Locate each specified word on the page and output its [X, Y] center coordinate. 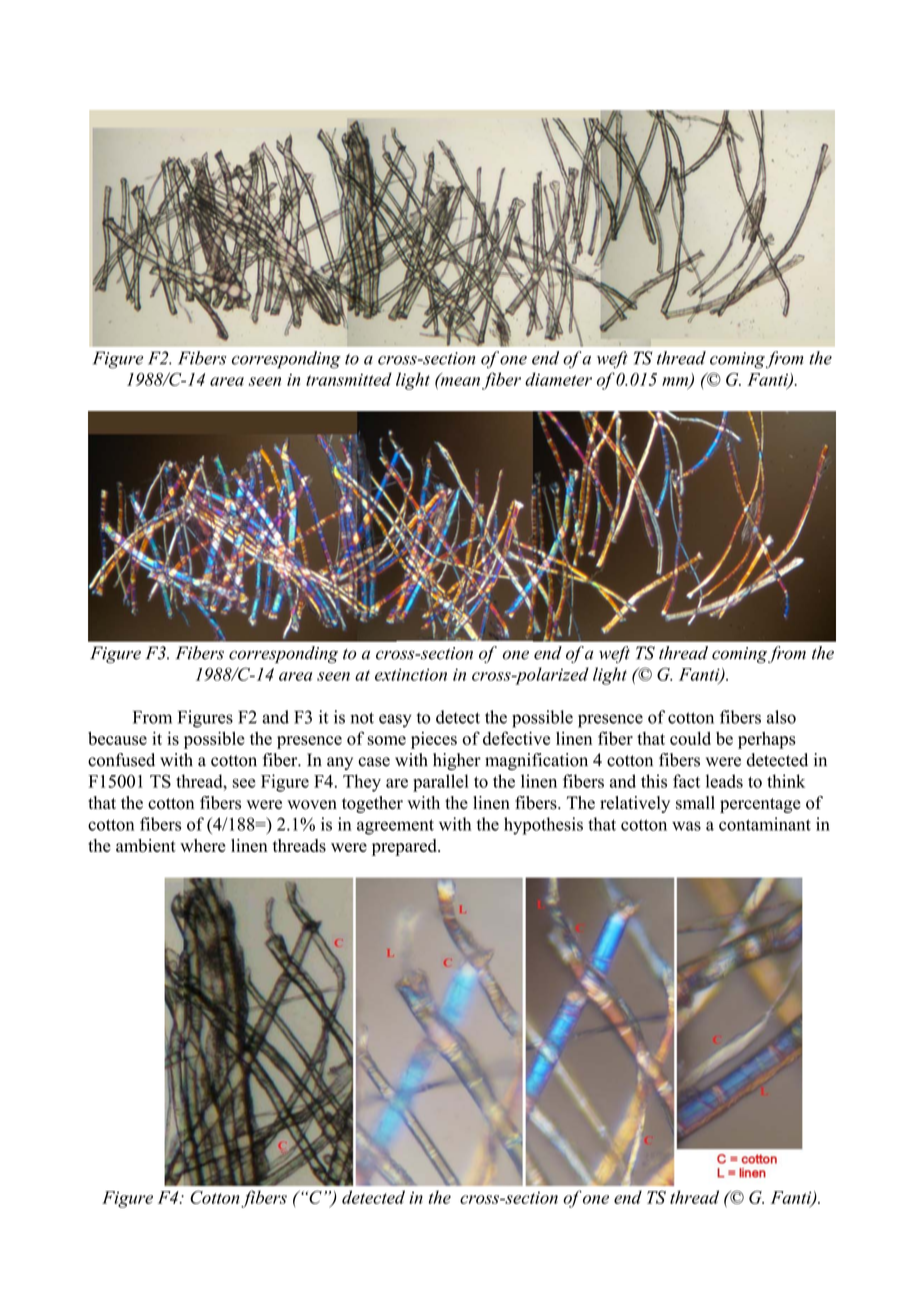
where [203, 845]
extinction [411, 674]
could [690, 738]
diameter [558, 379]
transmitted [349, 379]
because [117, 738]
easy [395, 721]
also [781, 717]
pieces [434, 740]
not [362, 718]
